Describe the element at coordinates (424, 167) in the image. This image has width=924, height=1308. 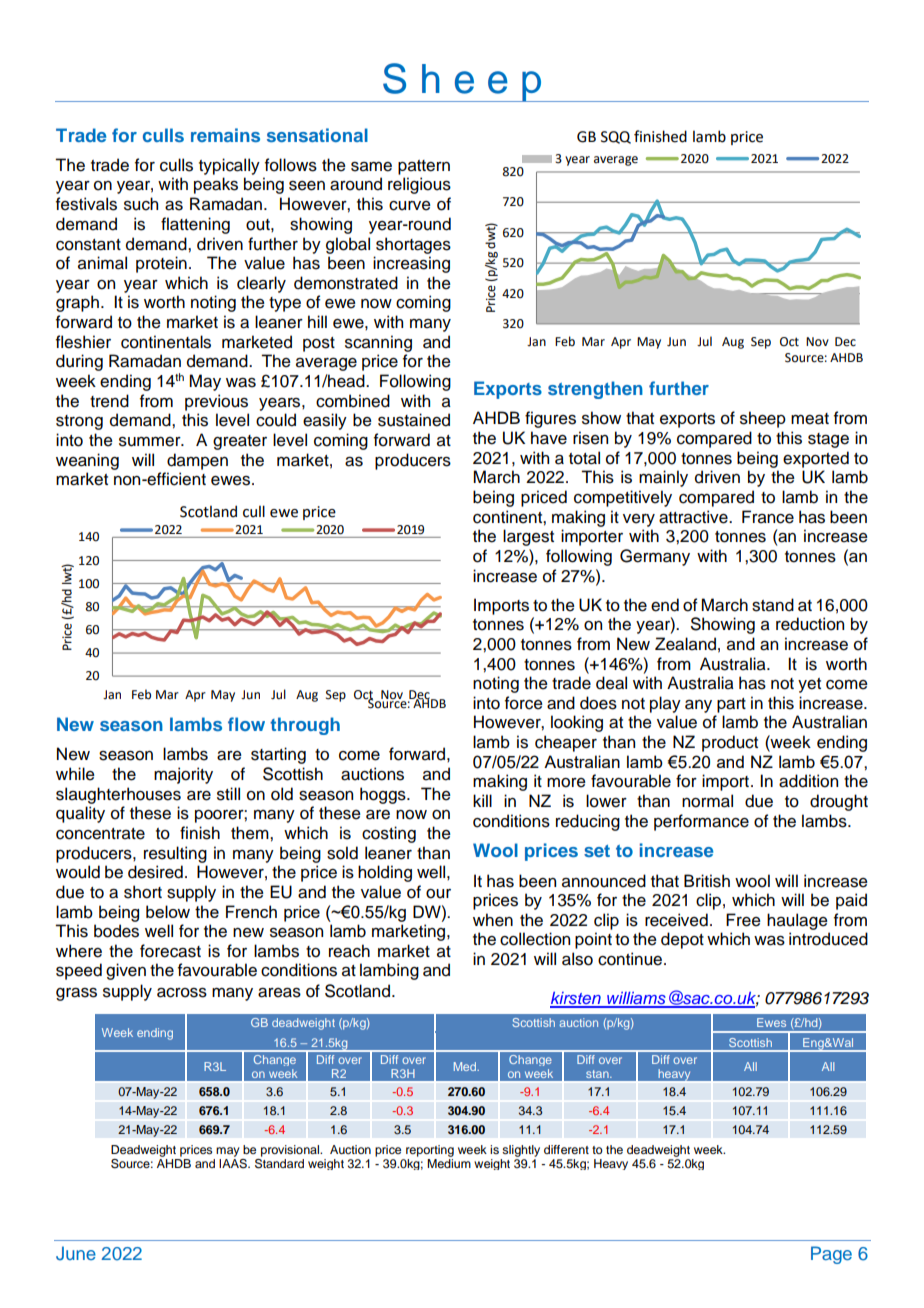
I see `pattern` at that location.
